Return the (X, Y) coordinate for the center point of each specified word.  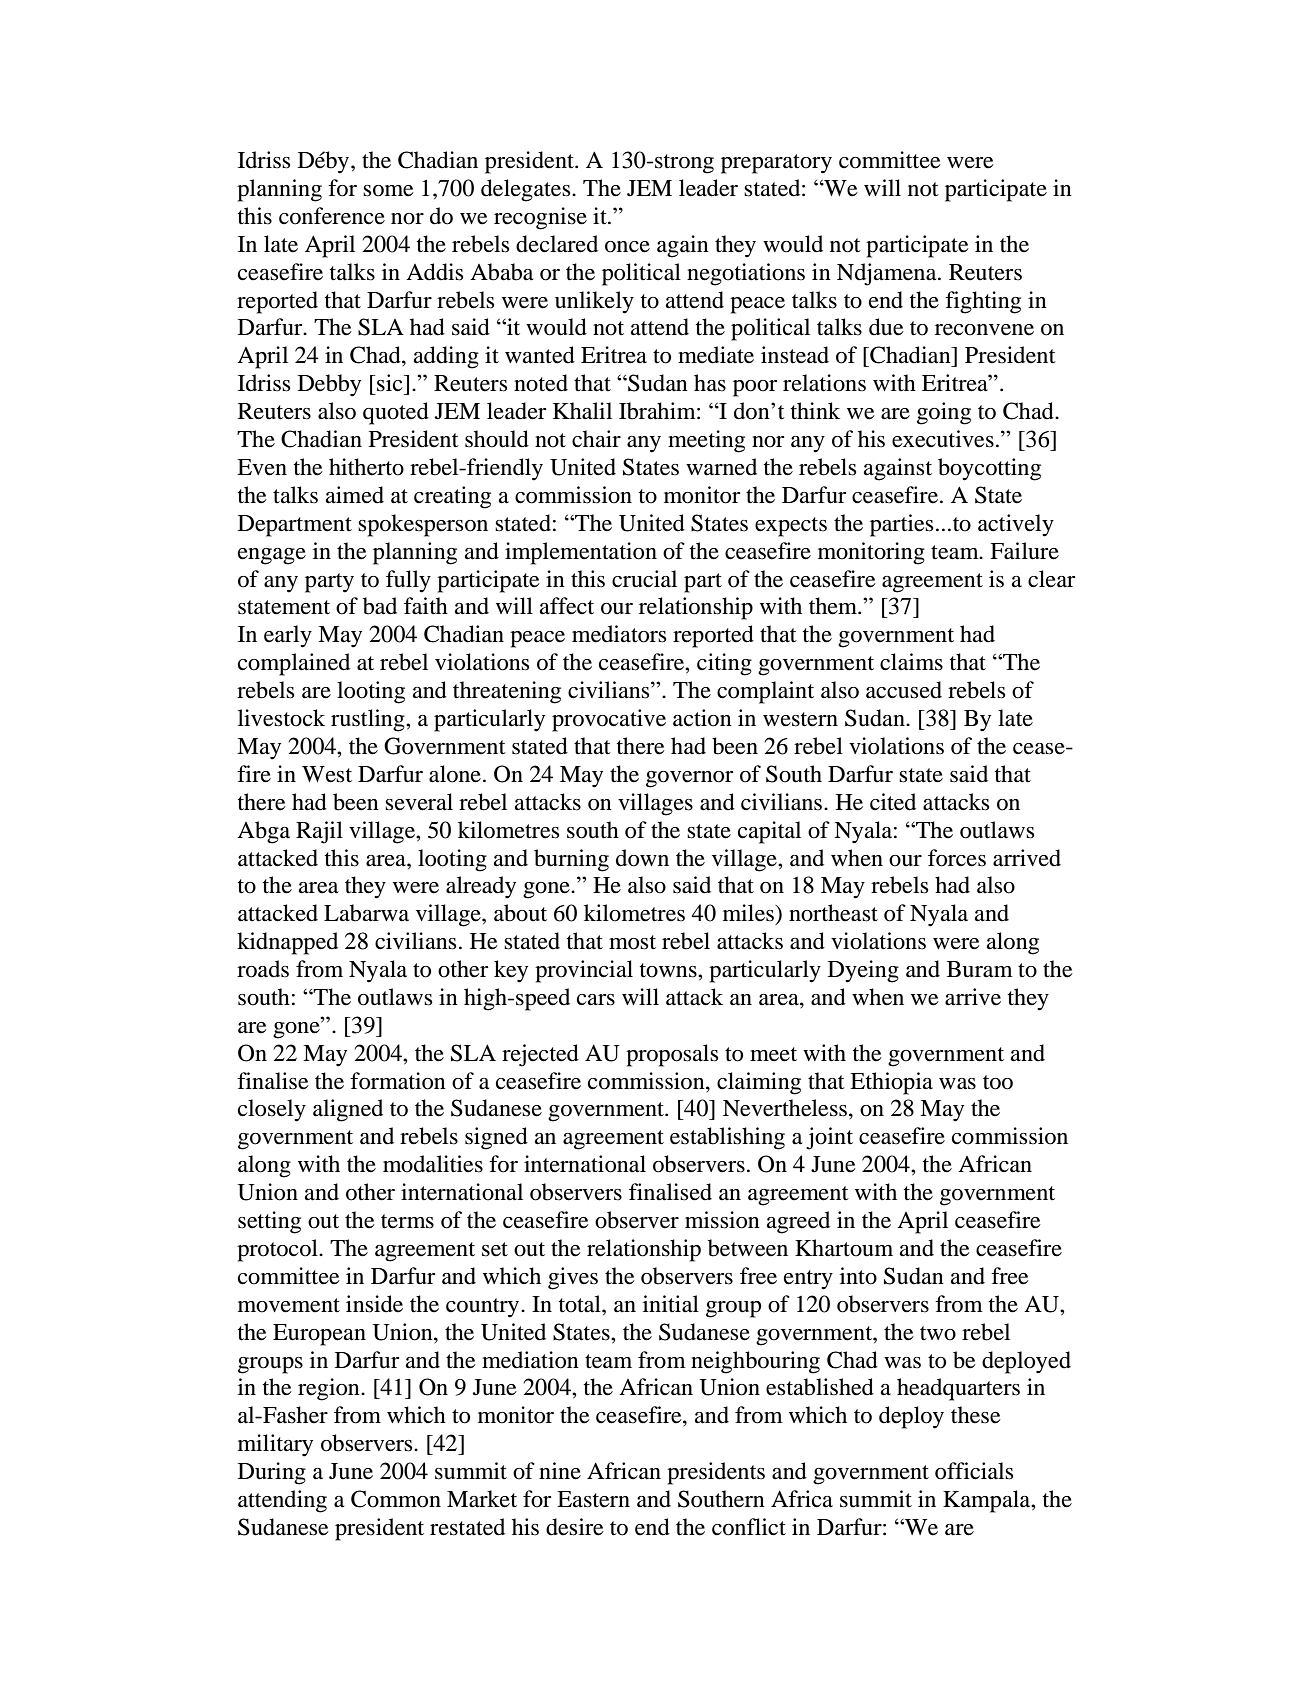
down (642, 858)
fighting (983, 302)
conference (332, 216)
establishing (727, 1138)
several (419, 802)
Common (396, 1499)
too (998, 1082)
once (627, 247)
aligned (348, 1110)
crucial (644, 579)
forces (957, 858)
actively (1016, 525)
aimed (355, 495)
